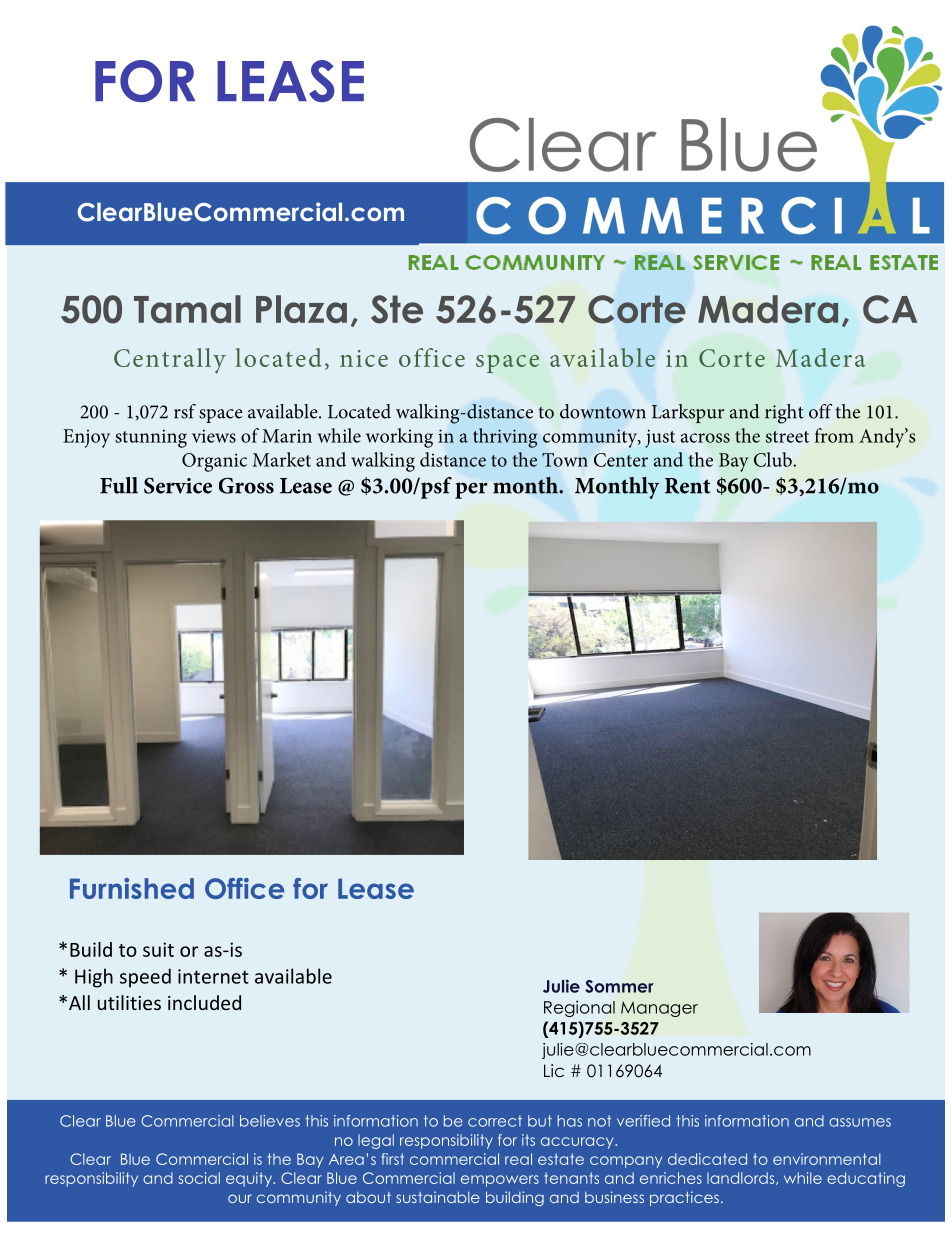  Describe the element at coordinates (397, 309) in the screenshot. I see `Ste` at that location.
